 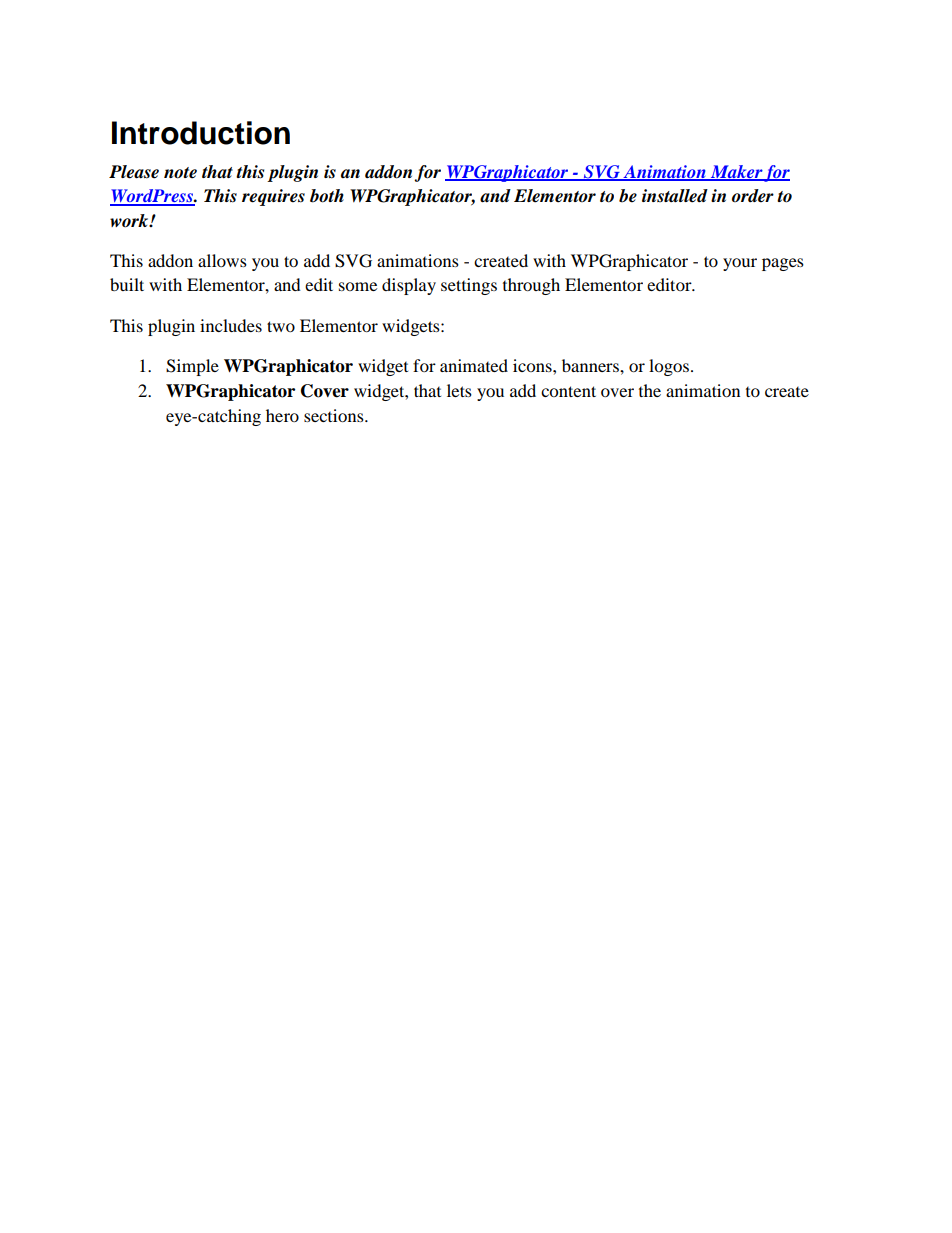 I want to click on requires, so click(x=273, y=197).
